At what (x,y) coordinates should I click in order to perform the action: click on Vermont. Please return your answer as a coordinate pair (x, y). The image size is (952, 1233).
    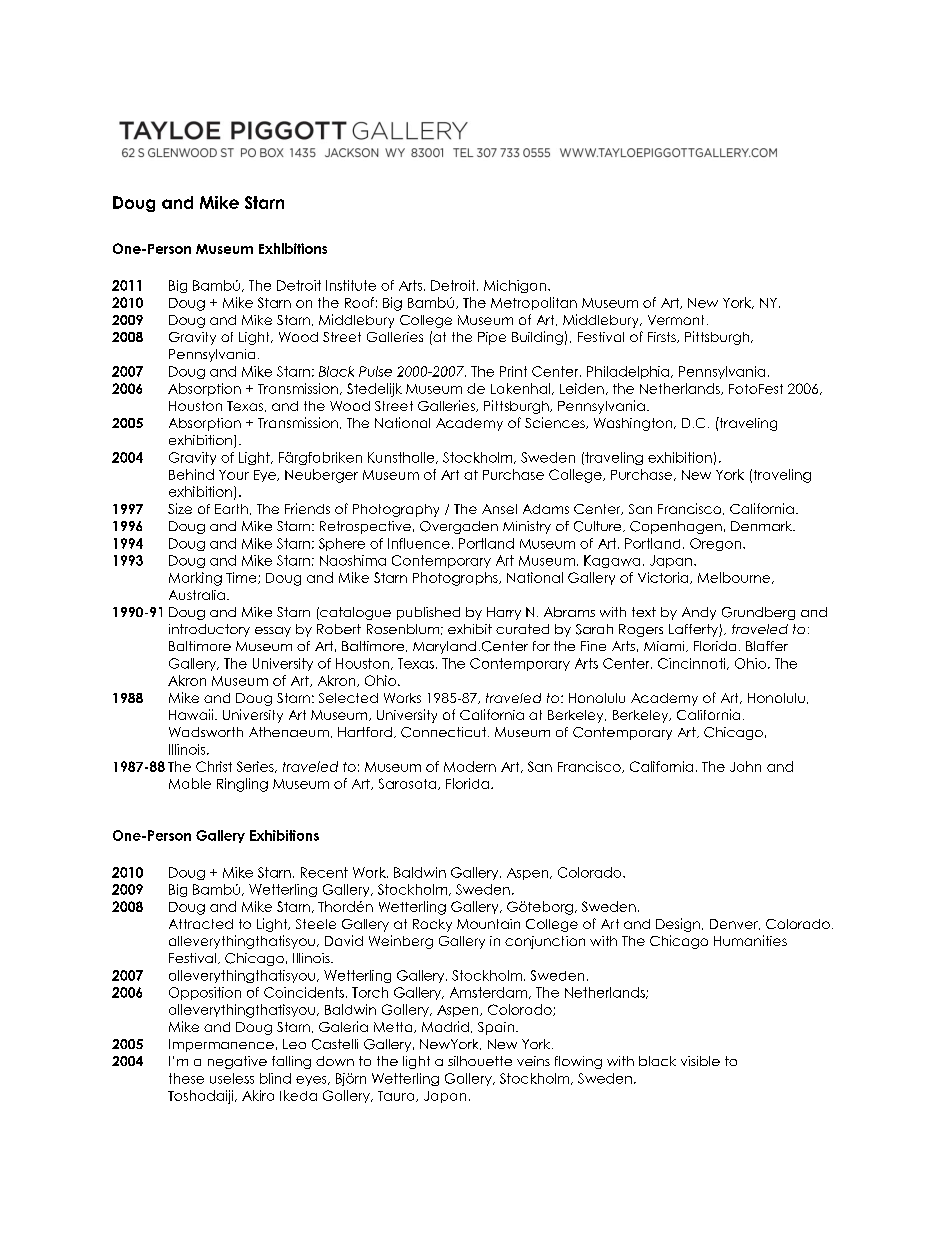
    Looking at the image, I should click on (676, 320).
